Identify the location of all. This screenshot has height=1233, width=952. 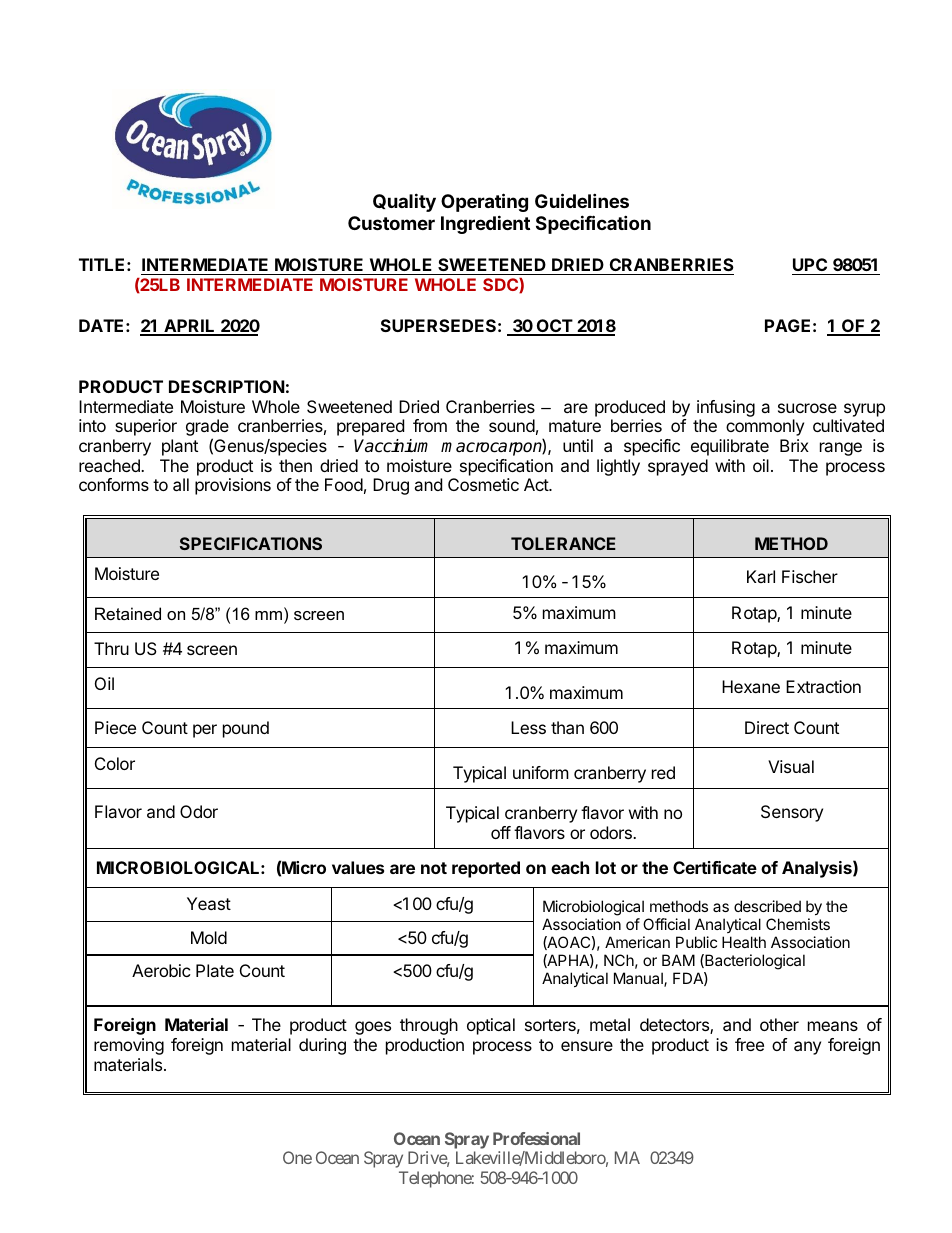
(181, 484).
